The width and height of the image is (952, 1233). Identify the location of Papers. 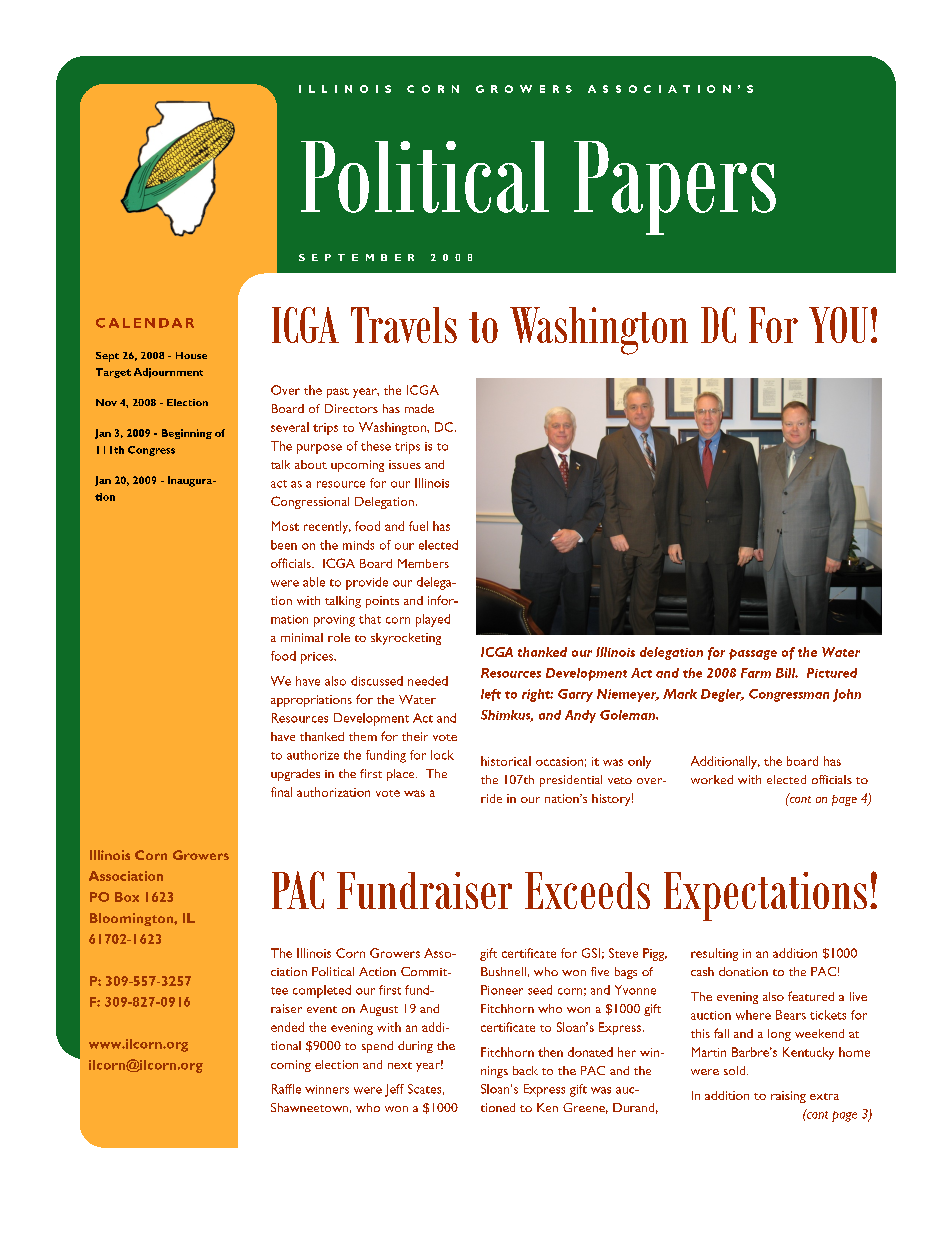
(675, 188).
